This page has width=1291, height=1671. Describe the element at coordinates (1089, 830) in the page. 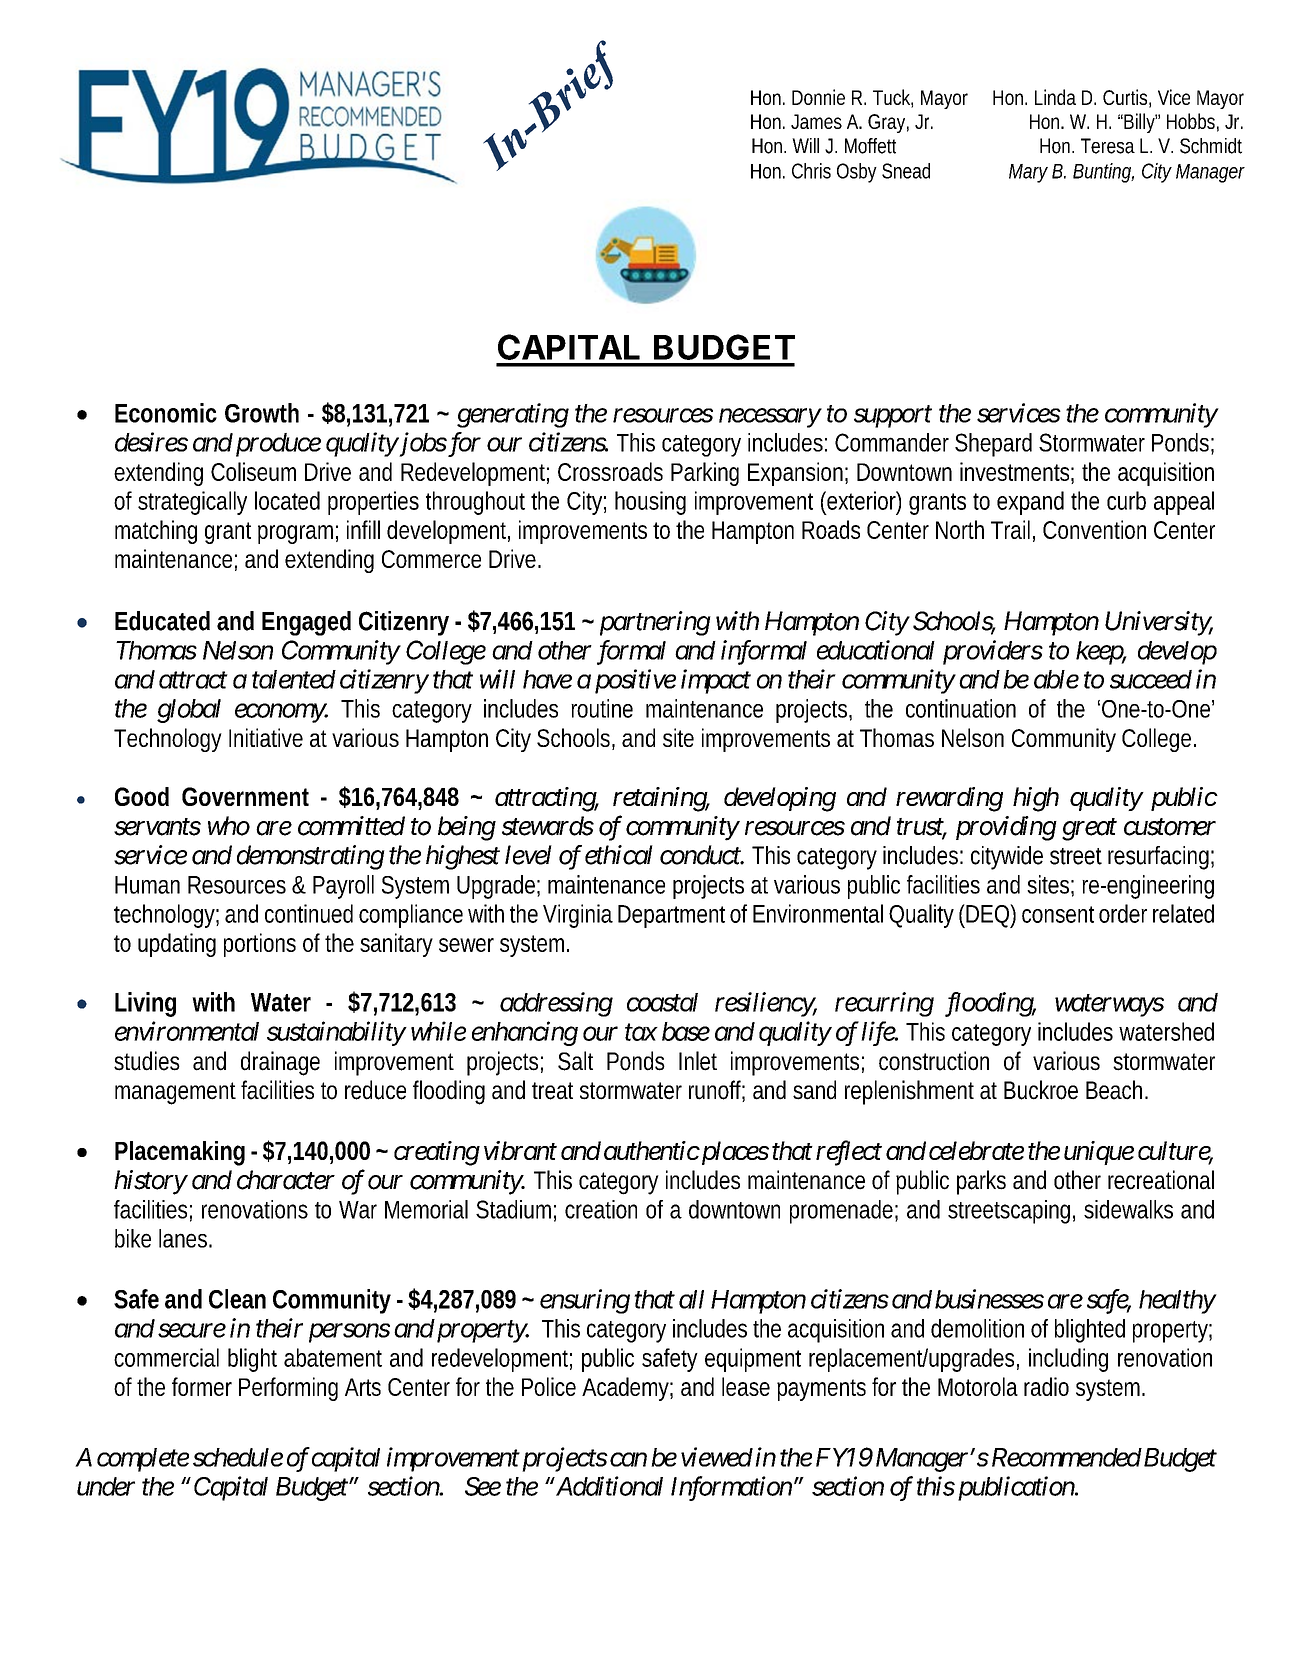

I see `great` at that location.
